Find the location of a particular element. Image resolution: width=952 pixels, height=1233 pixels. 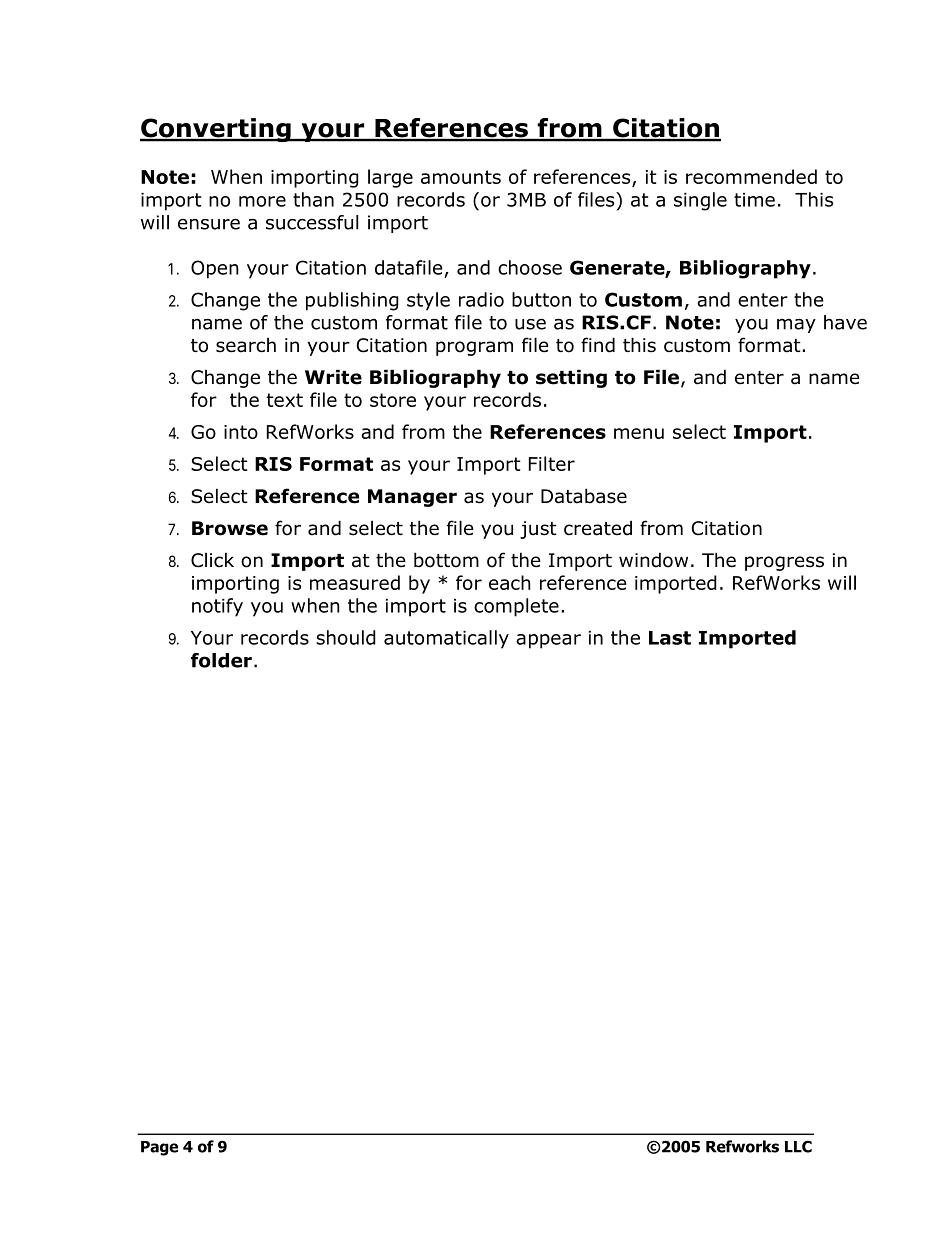

may is located at coordinates (796, 326).
